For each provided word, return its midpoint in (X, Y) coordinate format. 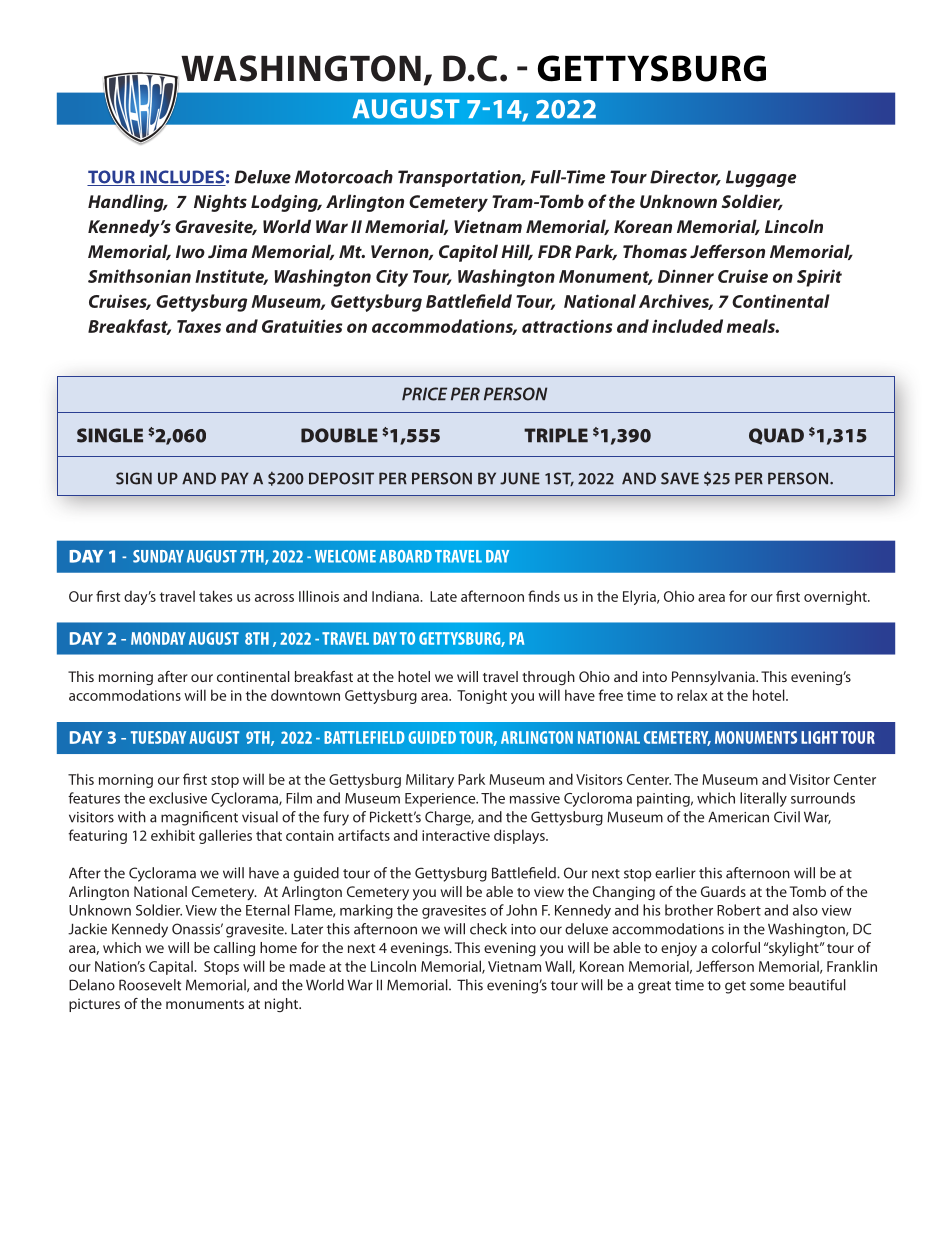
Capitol (468, 253)
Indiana (396, 596)
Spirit (819, 278)
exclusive (178, 798)
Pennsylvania (714, 678)
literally (763, 799)
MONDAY (158, 638)
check (488, 929)
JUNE (520, 478)
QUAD (776, 436)
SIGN (134, 478)
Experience (441, 800)
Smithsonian (139, 276)
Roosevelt (150, 985)
